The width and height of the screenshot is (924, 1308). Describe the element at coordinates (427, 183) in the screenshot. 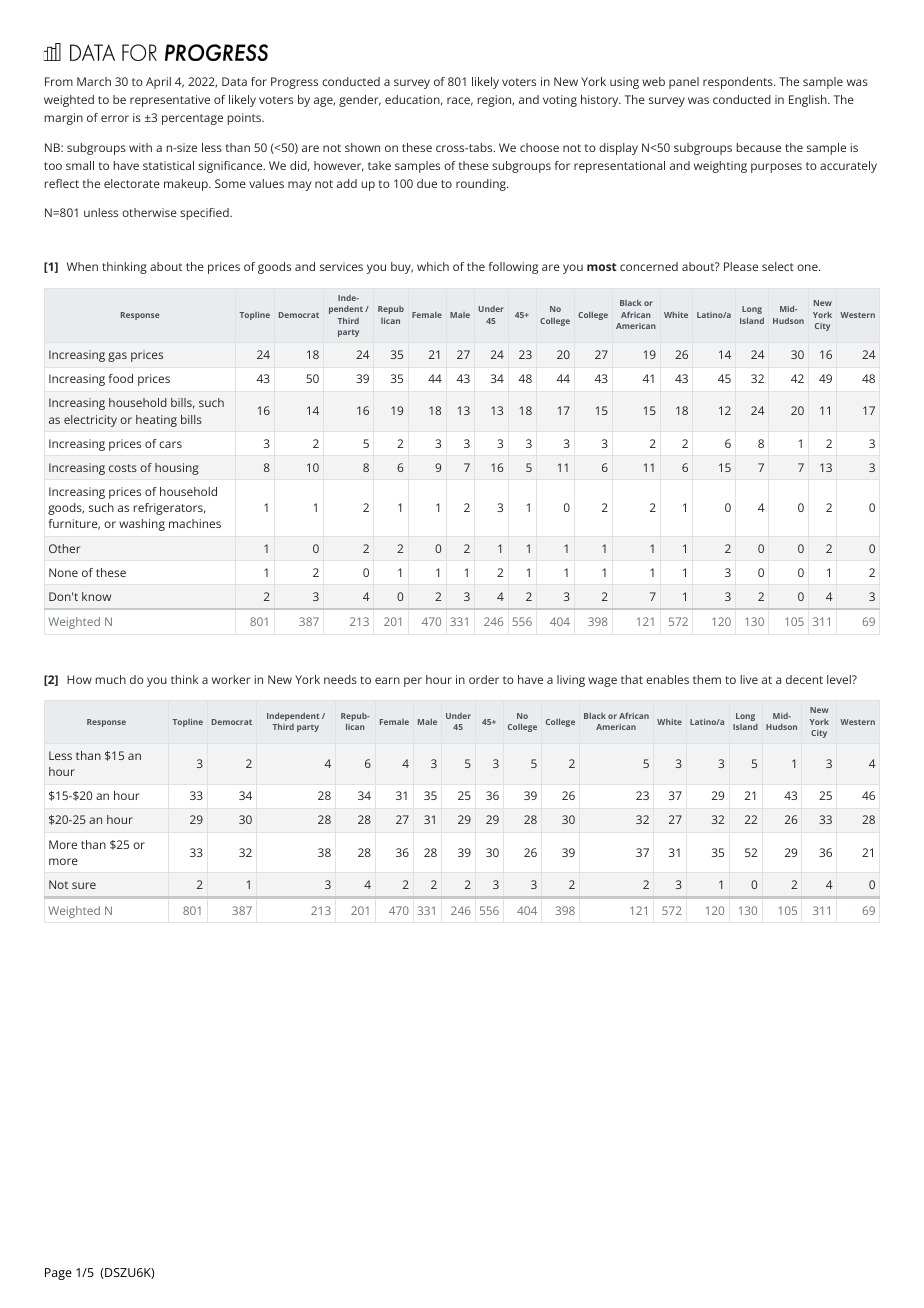

I see `due` at that location.
